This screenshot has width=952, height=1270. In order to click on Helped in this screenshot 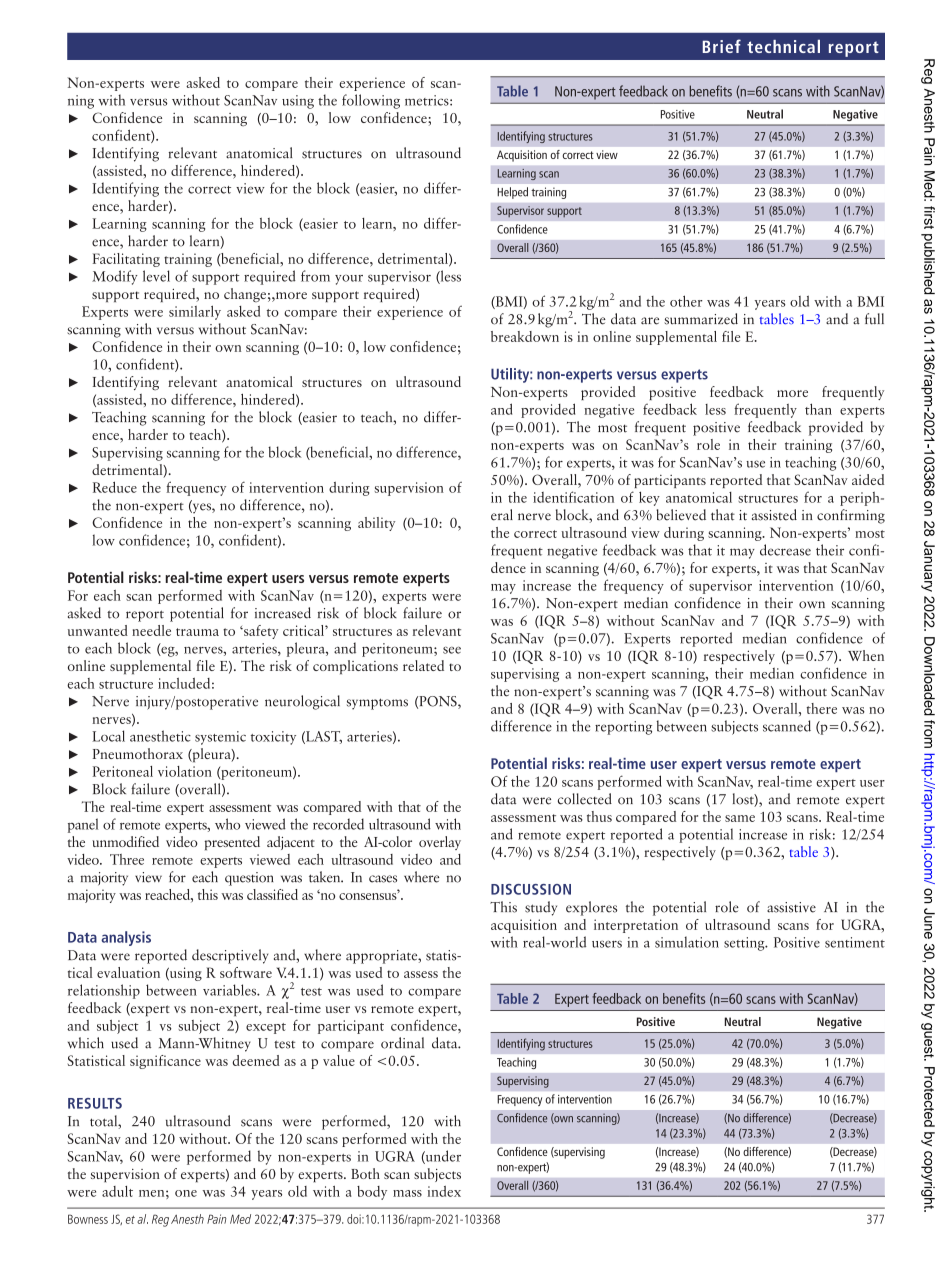, I will do `click(513, 193)`.
